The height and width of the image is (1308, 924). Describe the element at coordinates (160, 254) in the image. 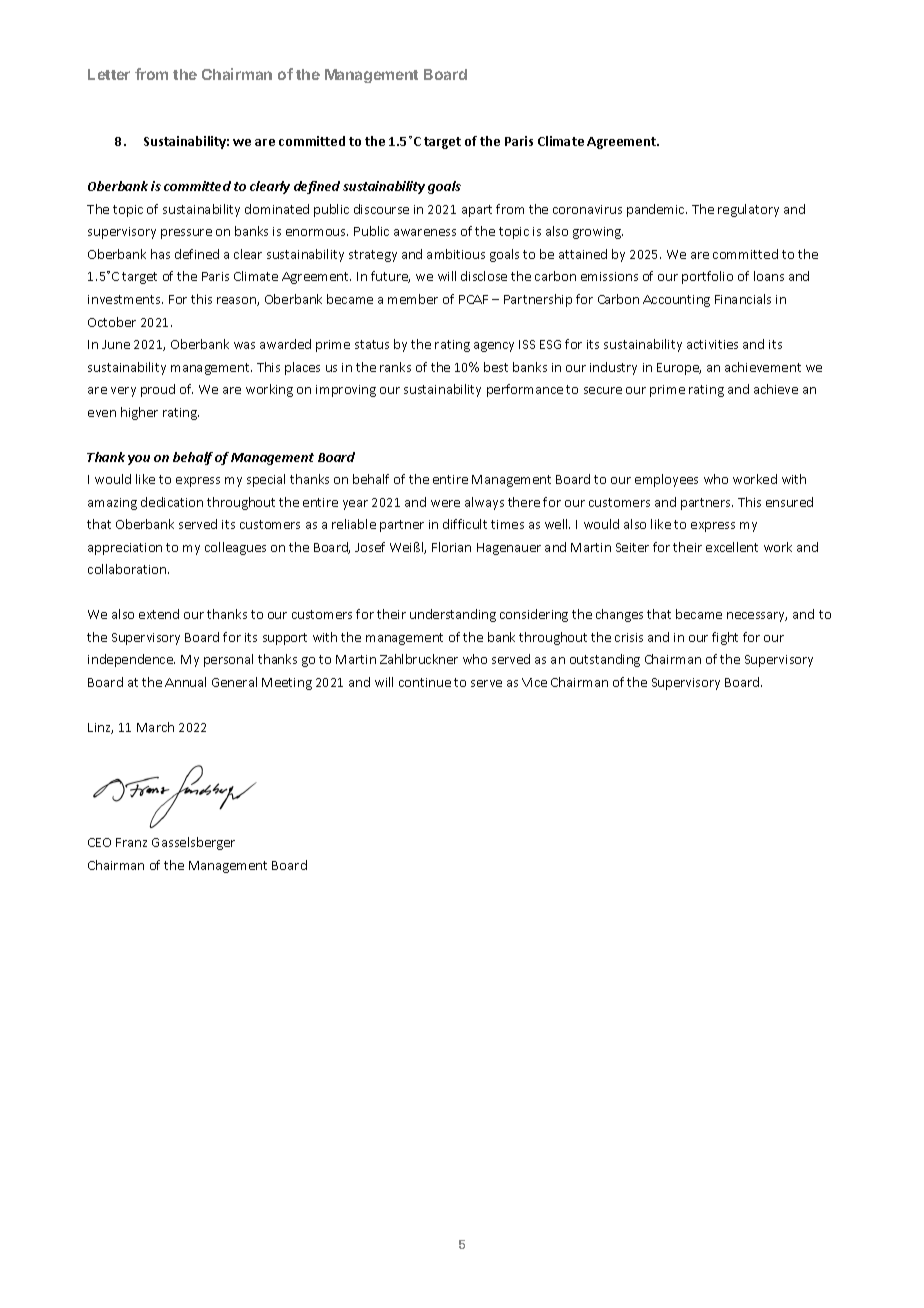

I see `has` at that location.
